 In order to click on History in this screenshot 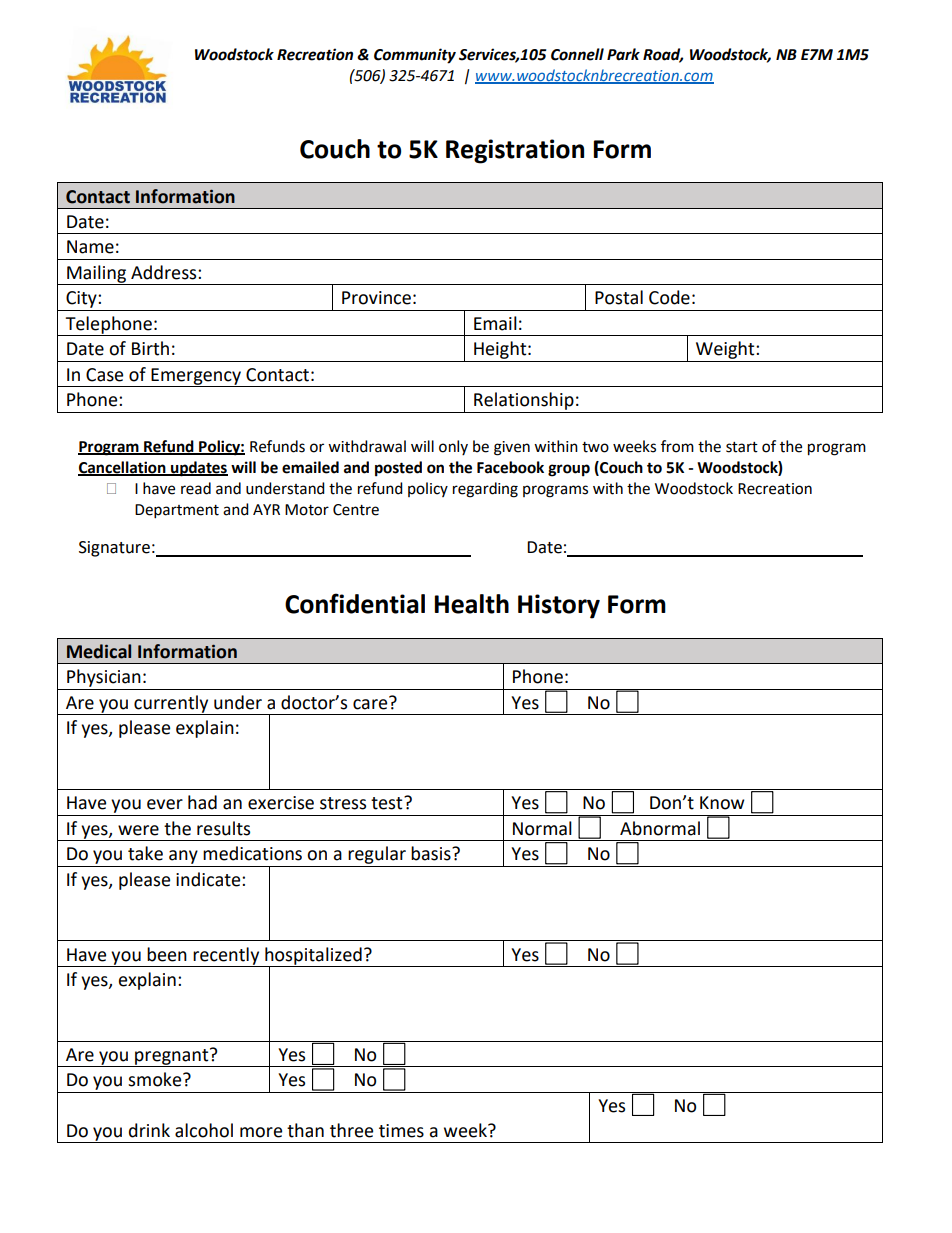, I will do `click(559, 606)`.
